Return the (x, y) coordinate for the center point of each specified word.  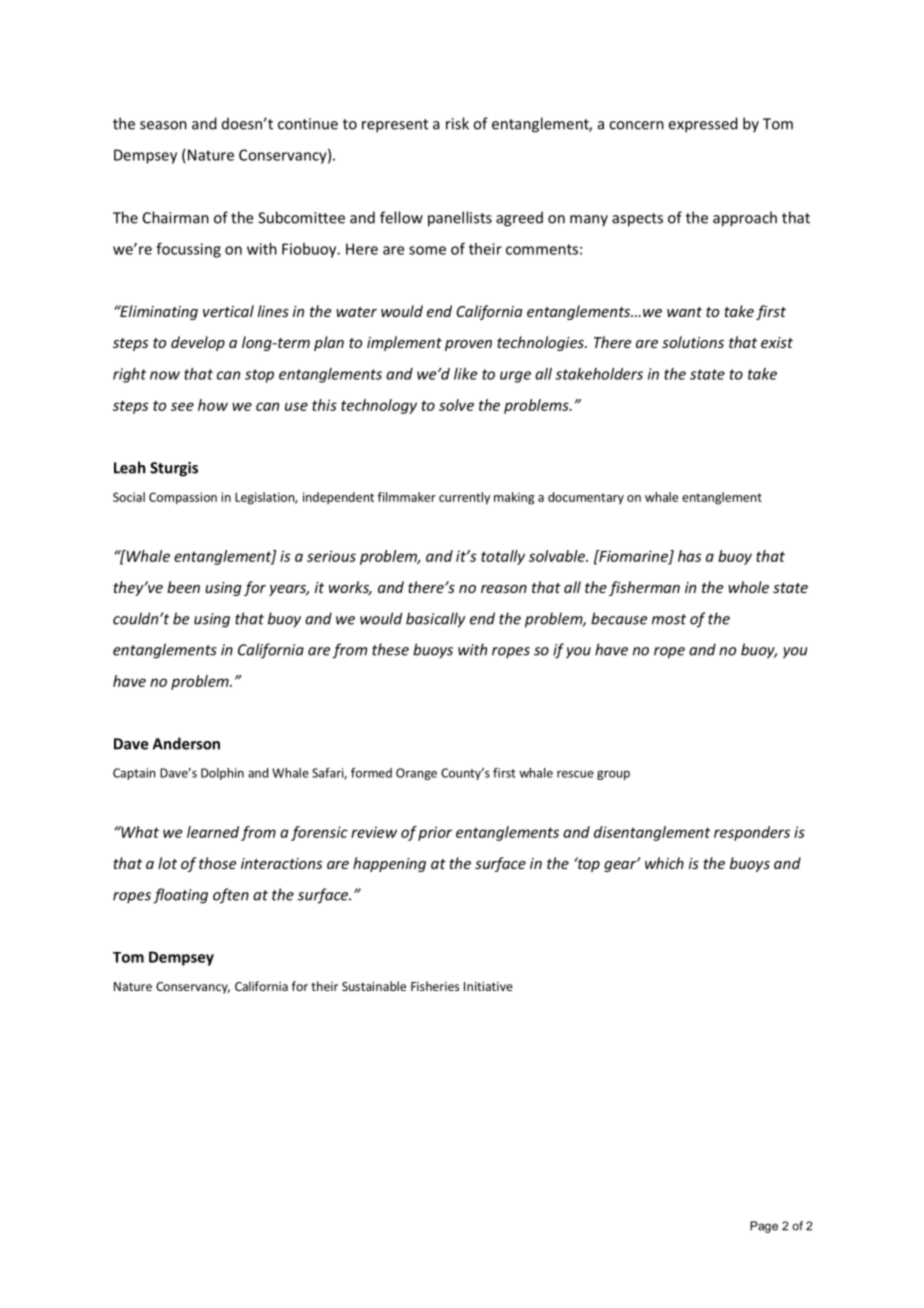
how (213, 405)
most (669, 619)
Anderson (186, 743)
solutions (693, 342)
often (231, 896)
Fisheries (435, 986)
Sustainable (374, 986)
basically (435, 620)
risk (457, 123)
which (664, 863)
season (163, 125)
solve (456, 405)
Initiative (488, 986)
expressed (703, 125)
